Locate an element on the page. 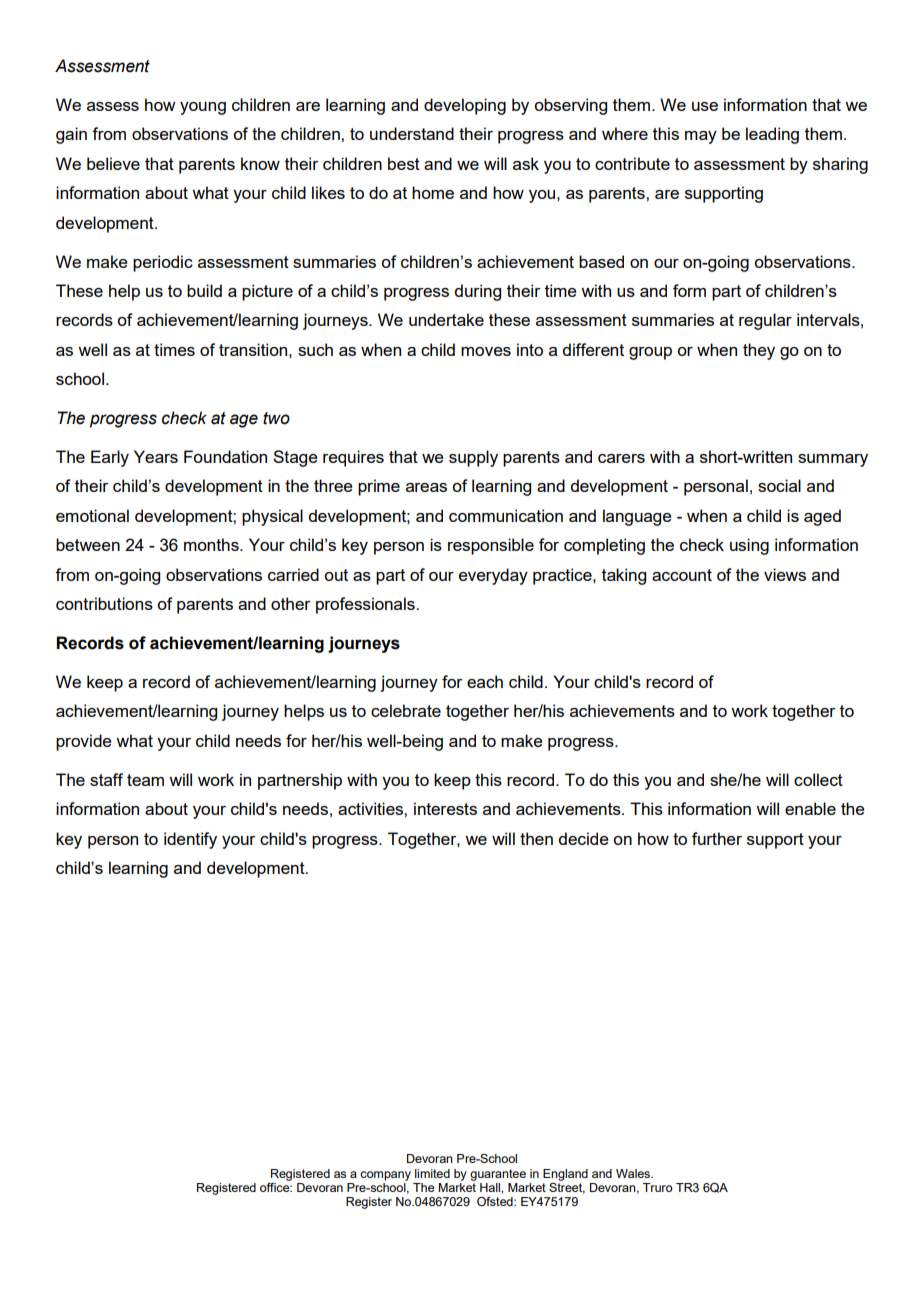 The height and width of the image is (1308, 924). company is located at coordinates (385, 1176).
